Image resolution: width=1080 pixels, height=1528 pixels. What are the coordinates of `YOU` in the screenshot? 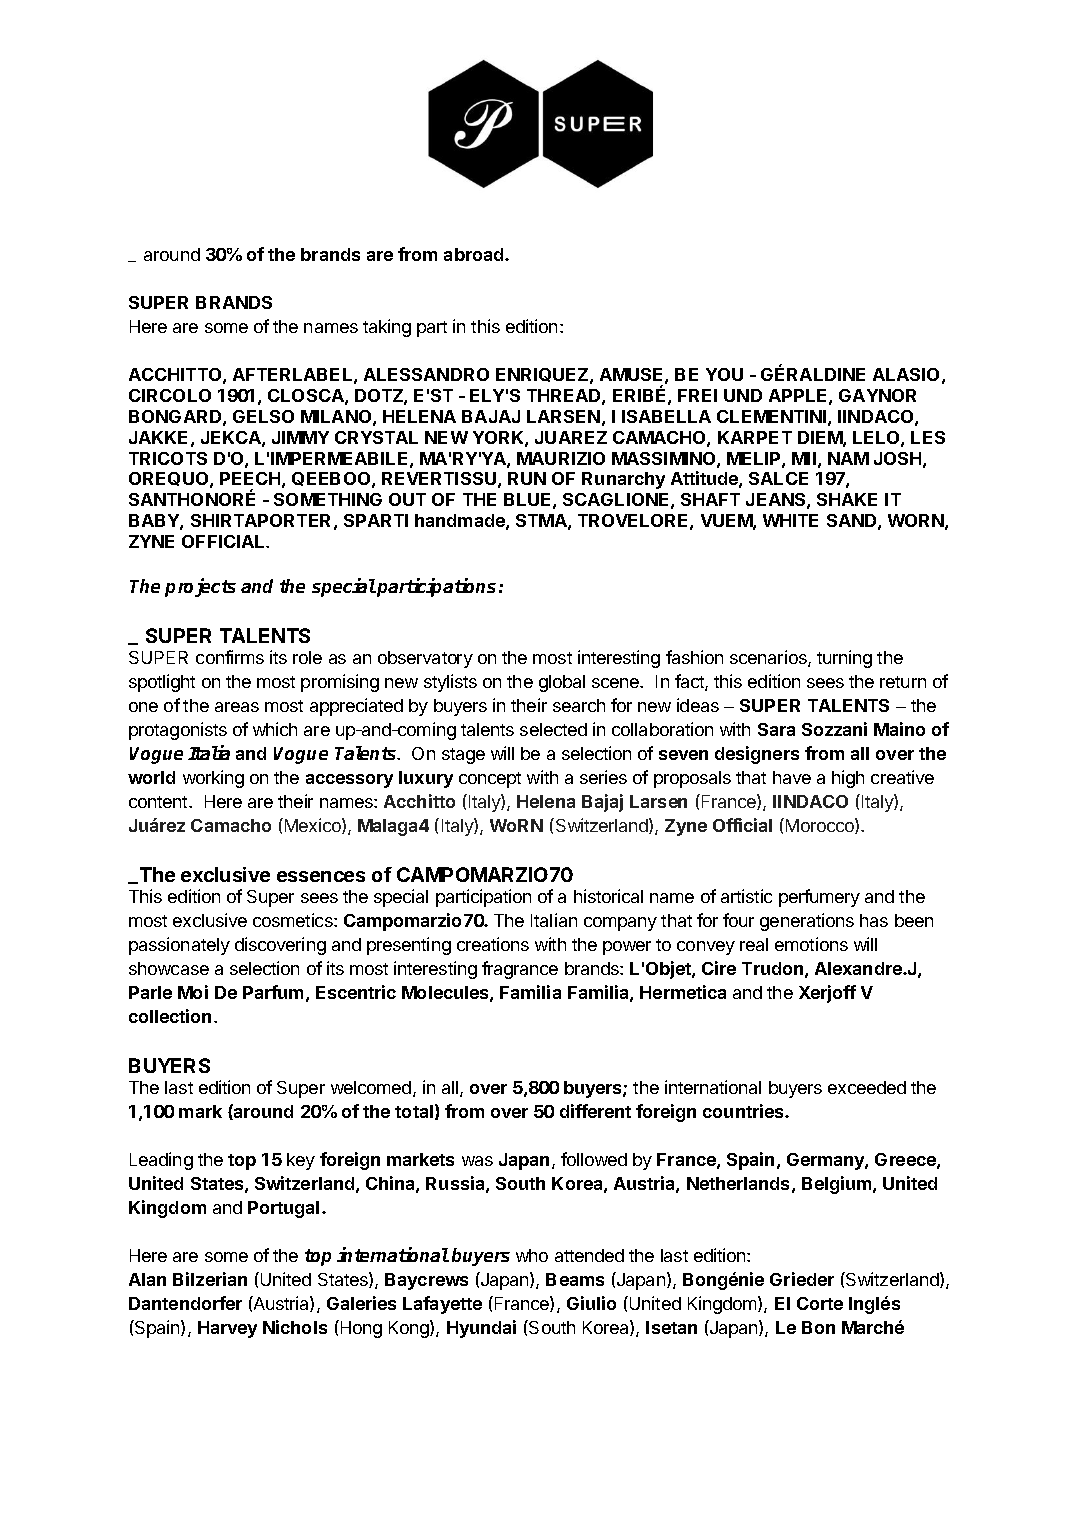 It's located at (724, 374).
